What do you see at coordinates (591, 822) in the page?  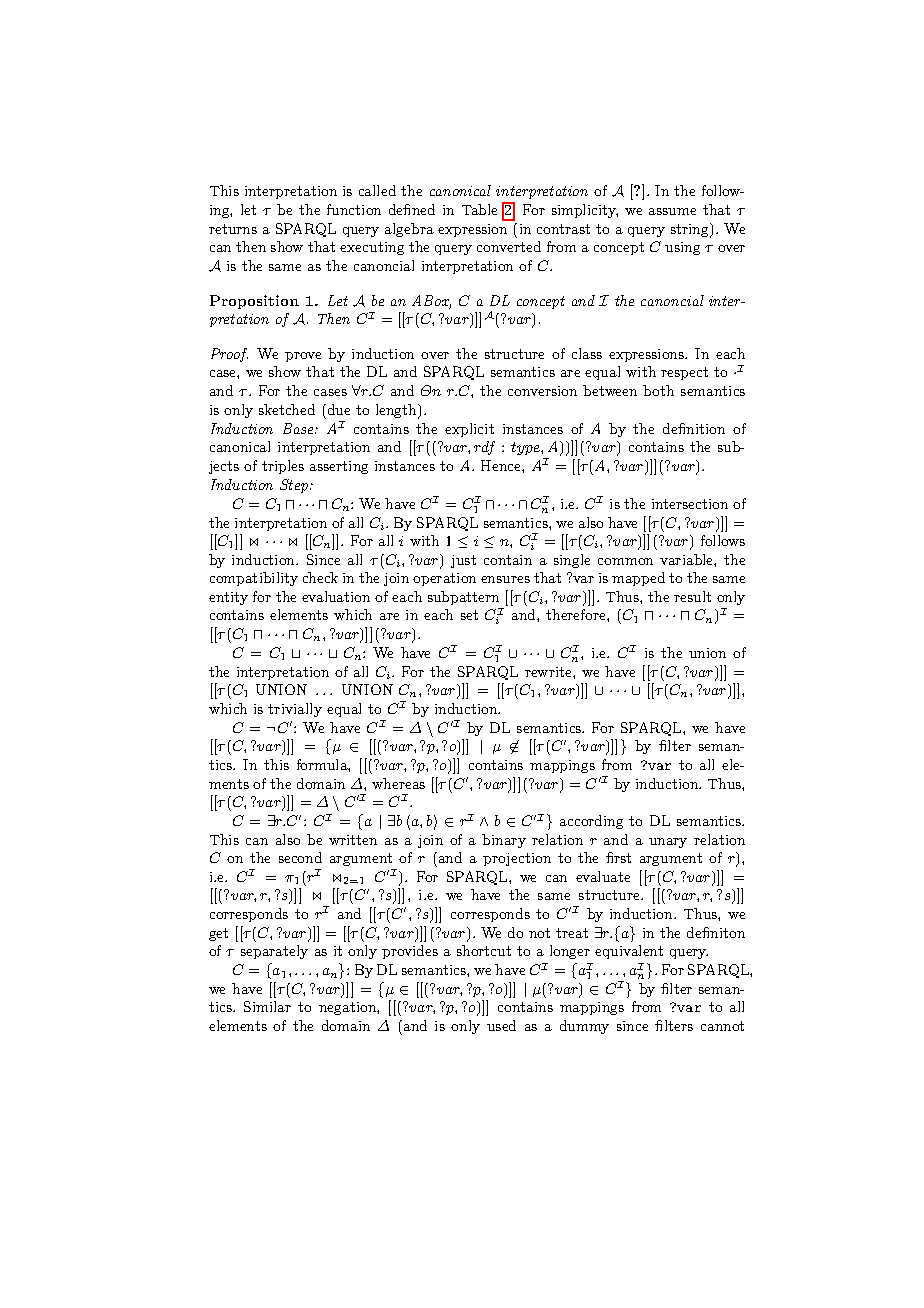 I see `according` at bounding box center [591, 822].
